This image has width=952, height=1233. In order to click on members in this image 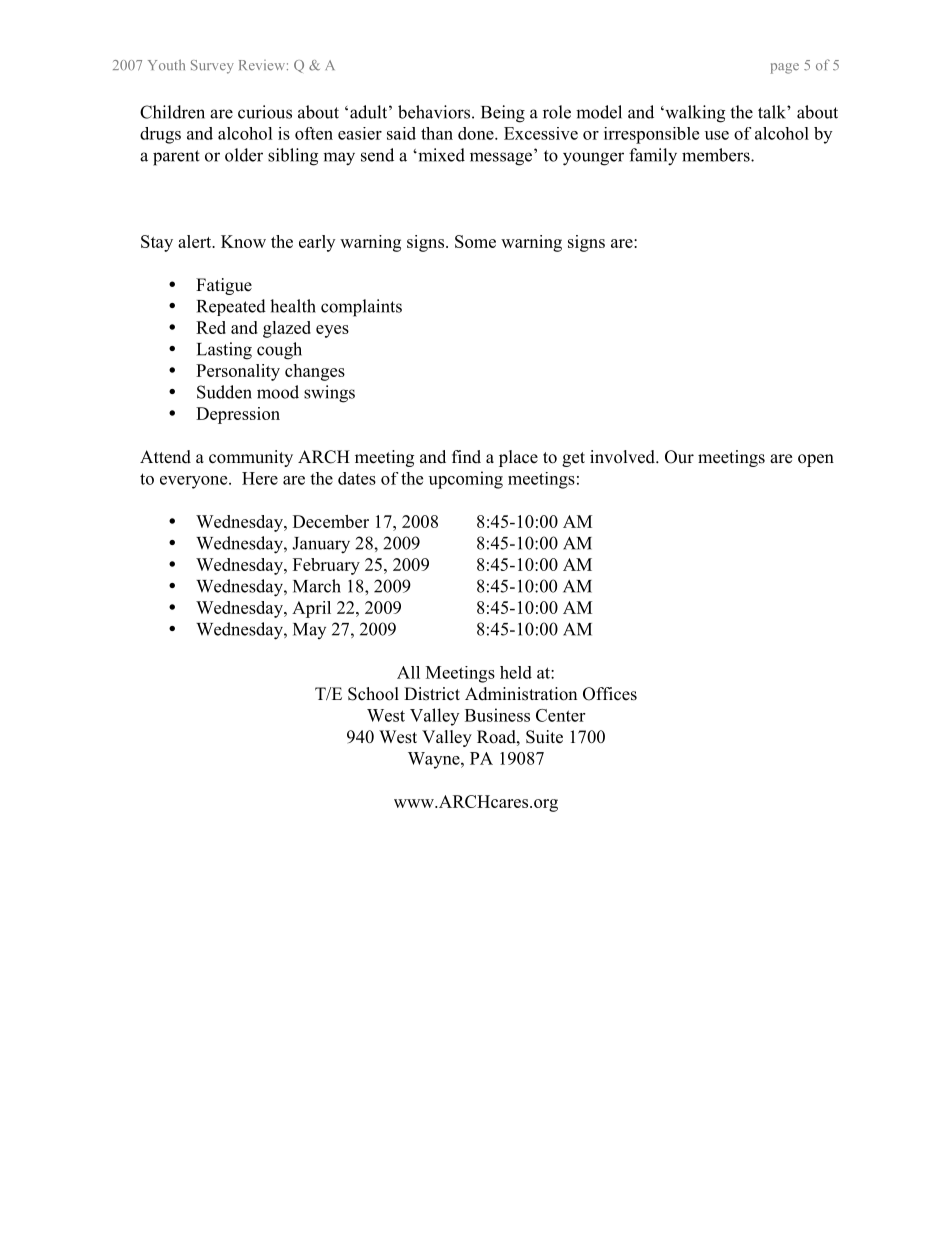, I will do `click(717, 155)`.
